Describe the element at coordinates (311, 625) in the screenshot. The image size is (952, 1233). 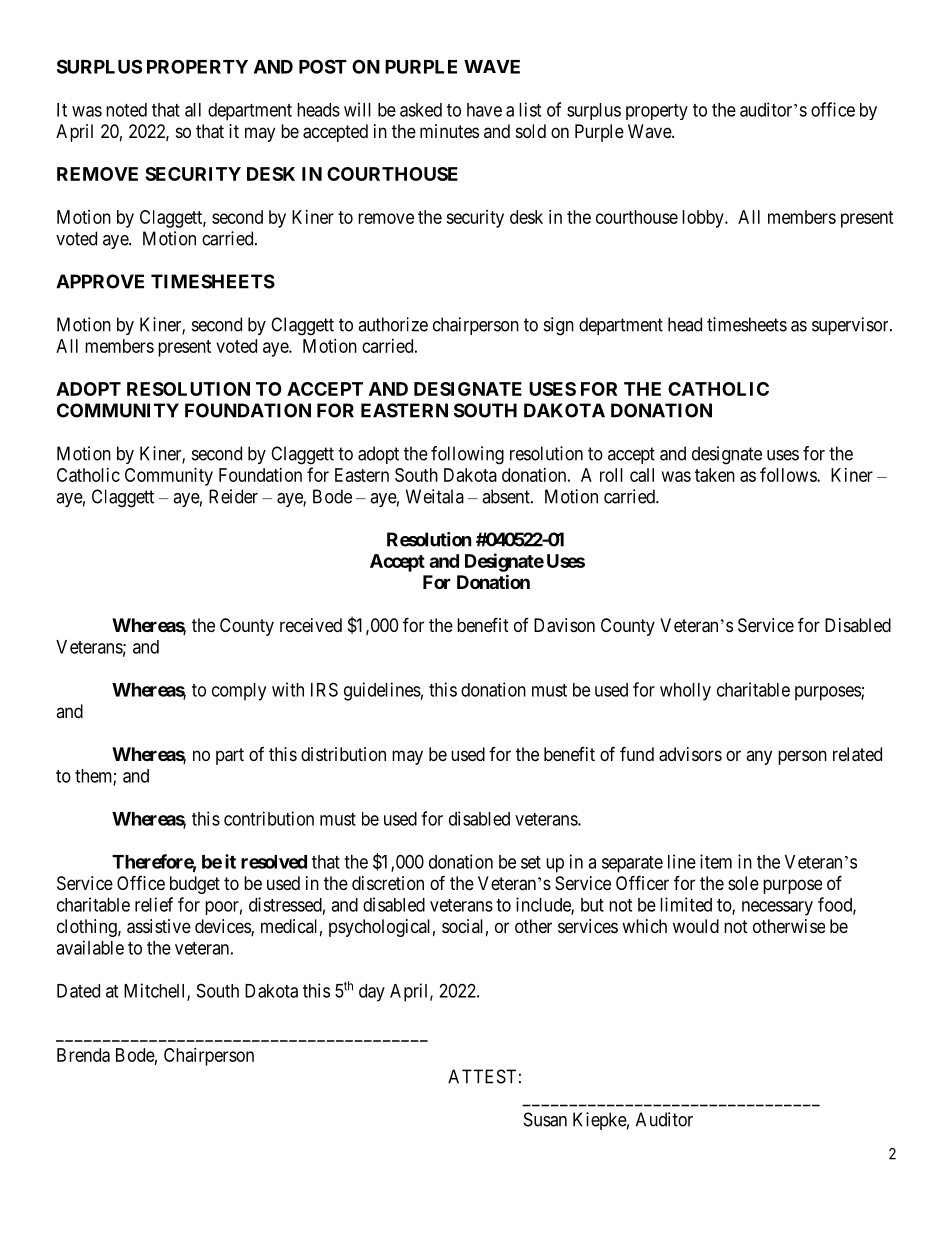
I see `received` at that location.
